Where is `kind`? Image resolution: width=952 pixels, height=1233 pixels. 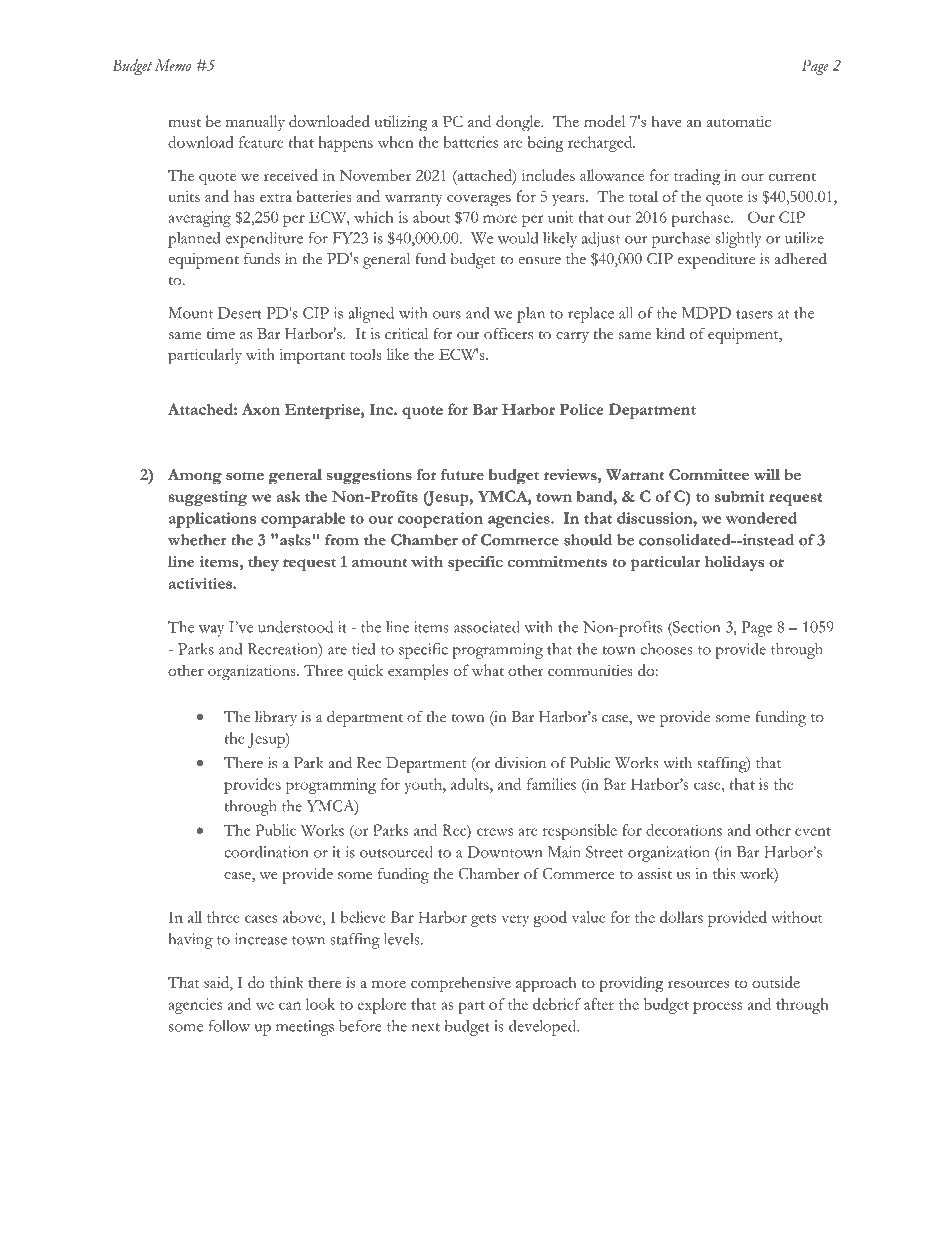
kind is located at coordinates (670, 333).
